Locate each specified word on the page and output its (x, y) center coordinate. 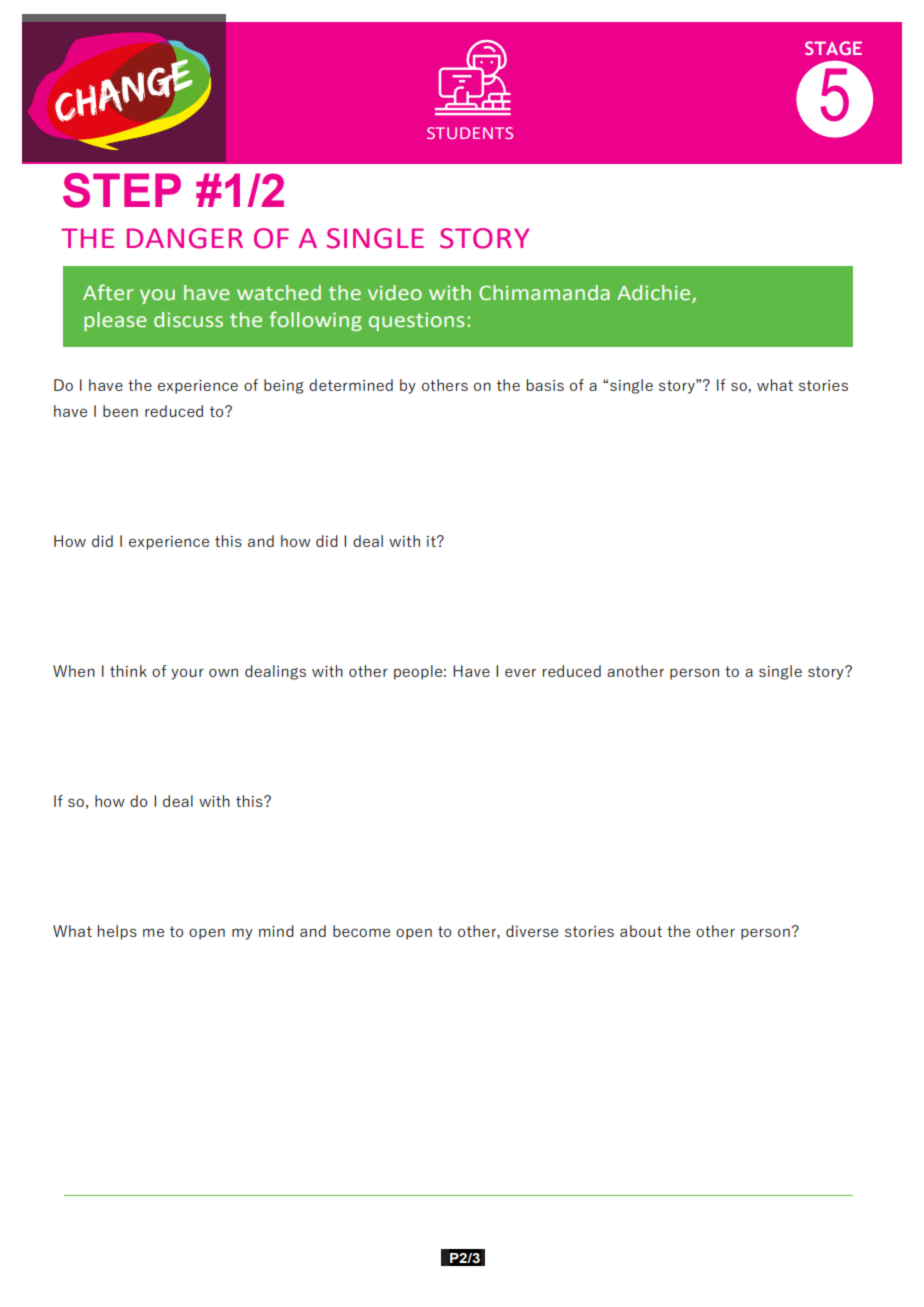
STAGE (833, 48)
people (418, 672)
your (187, 674)
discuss (188, 320)
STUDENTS (470, 133)
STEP (122, 190)
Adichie (655, 293)
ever (520, 672)
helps (117, 932)
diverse (532, 931)
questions (416, 321)
